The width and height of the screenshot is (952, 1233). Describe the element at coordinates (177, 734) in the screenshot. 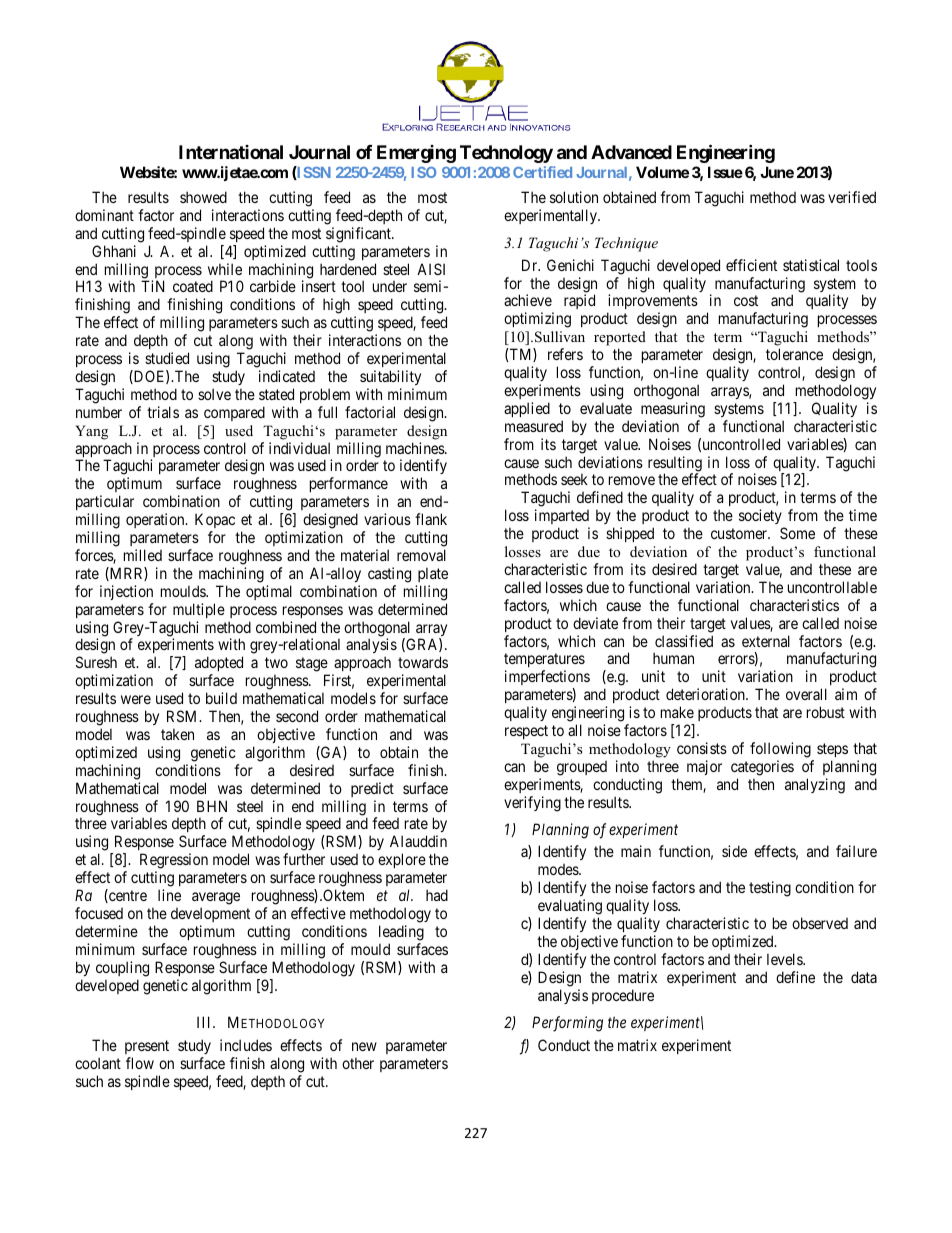

I see `taken` at that location.
